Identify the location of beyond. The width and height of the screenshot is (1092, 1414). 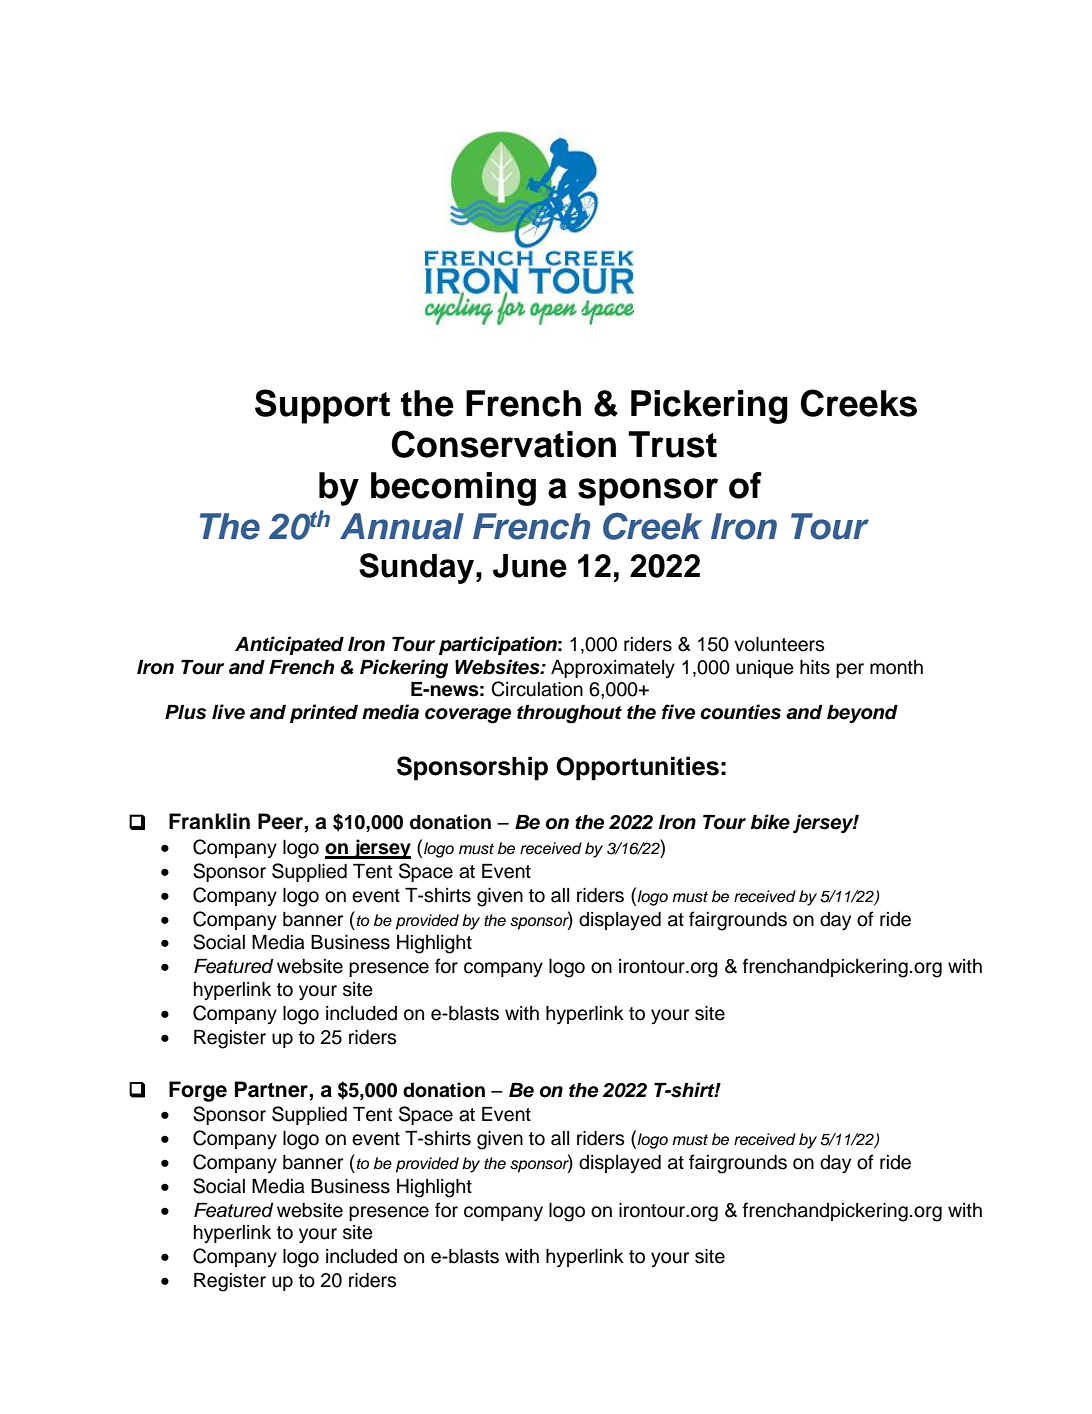
(862, 714).
